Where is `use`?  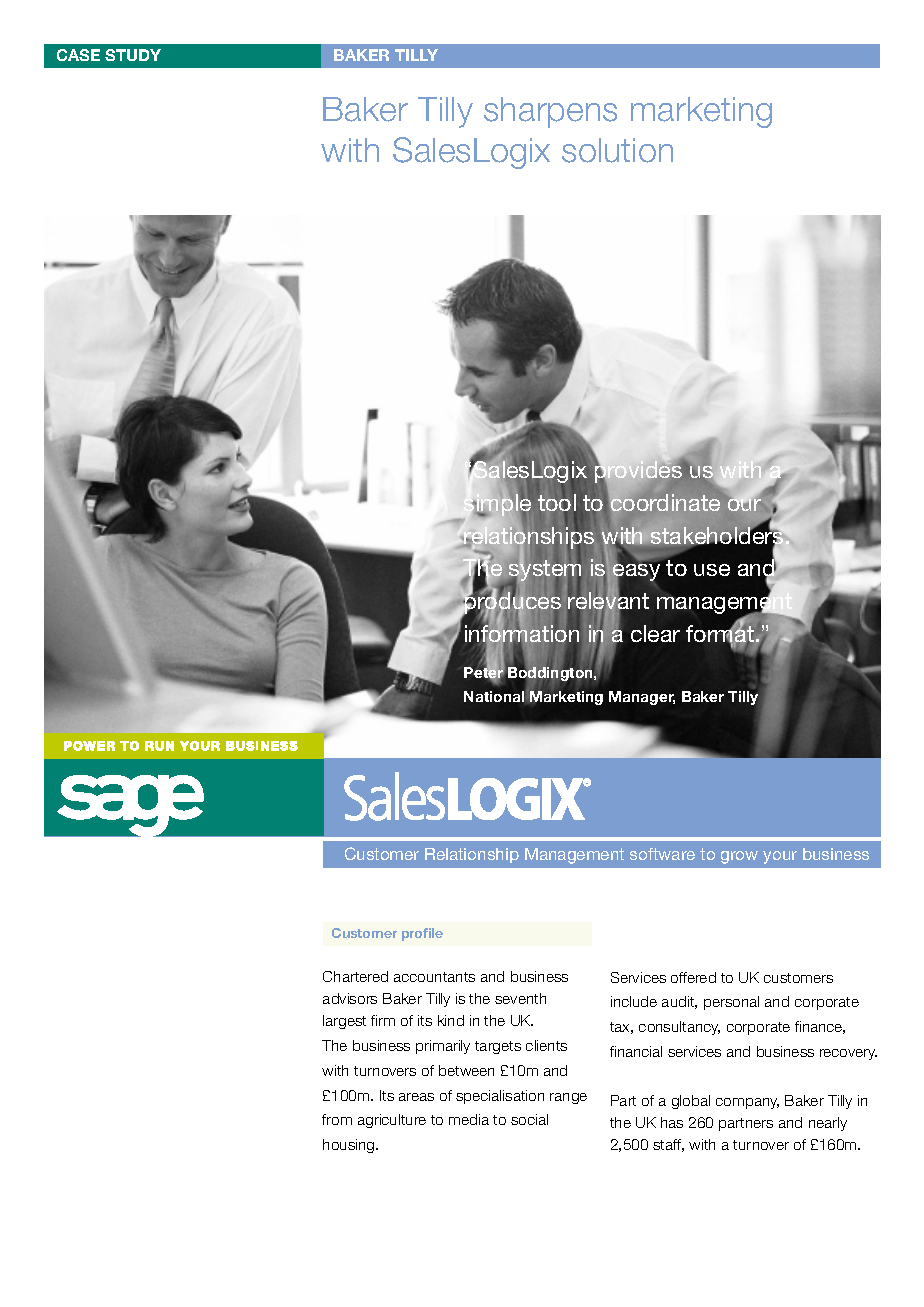
use is located at coordinates (712, 570).
